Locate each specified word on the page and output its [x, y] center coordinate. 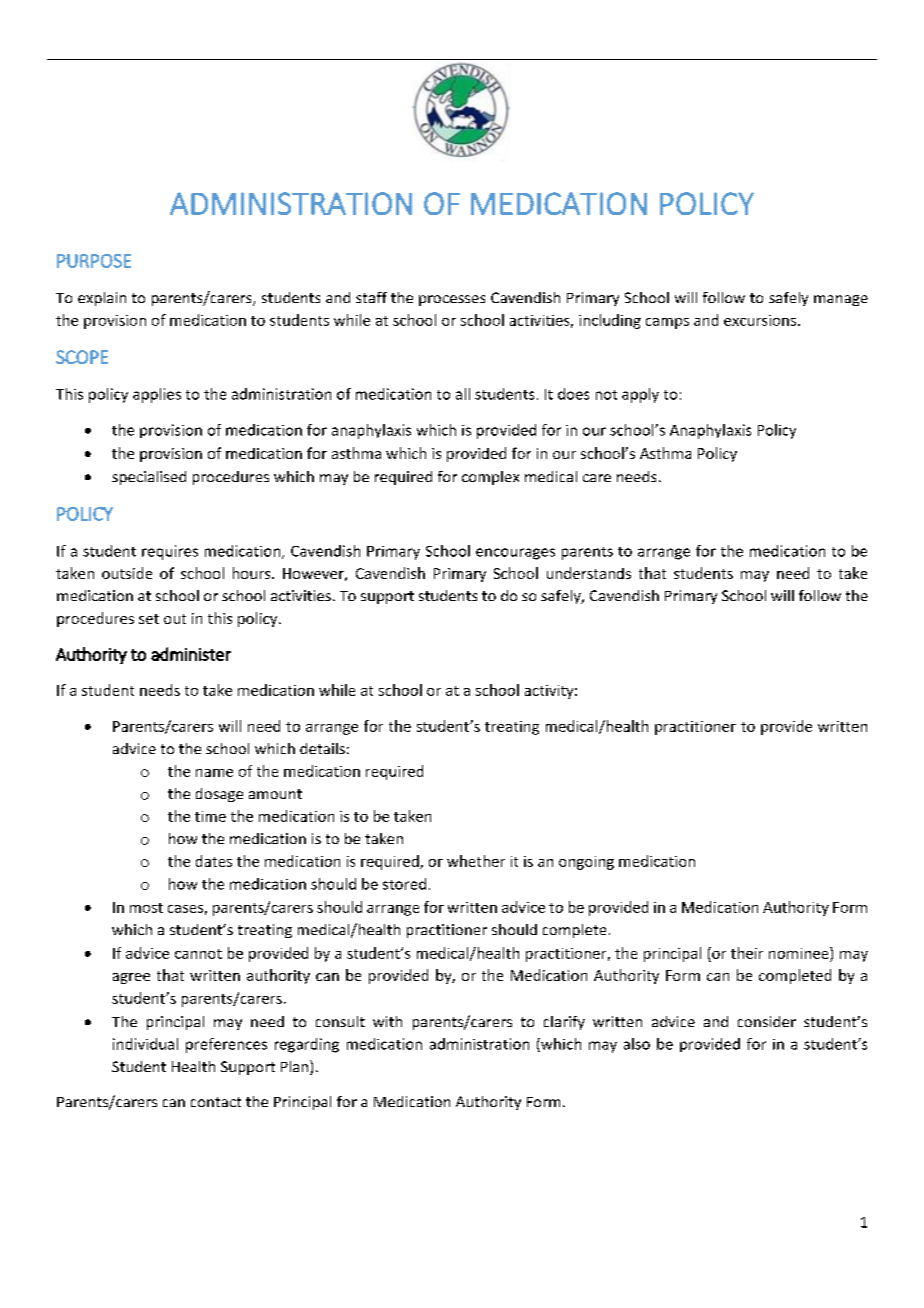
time [210, 816]
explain [102, 299]
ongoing [586, 863]
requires [170, 552]
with [387, 1021]
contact [216, 1102]
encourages [515, 554]
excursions [761, 320]
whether [476, 861]
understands [589, 573]
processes [452, 300]
